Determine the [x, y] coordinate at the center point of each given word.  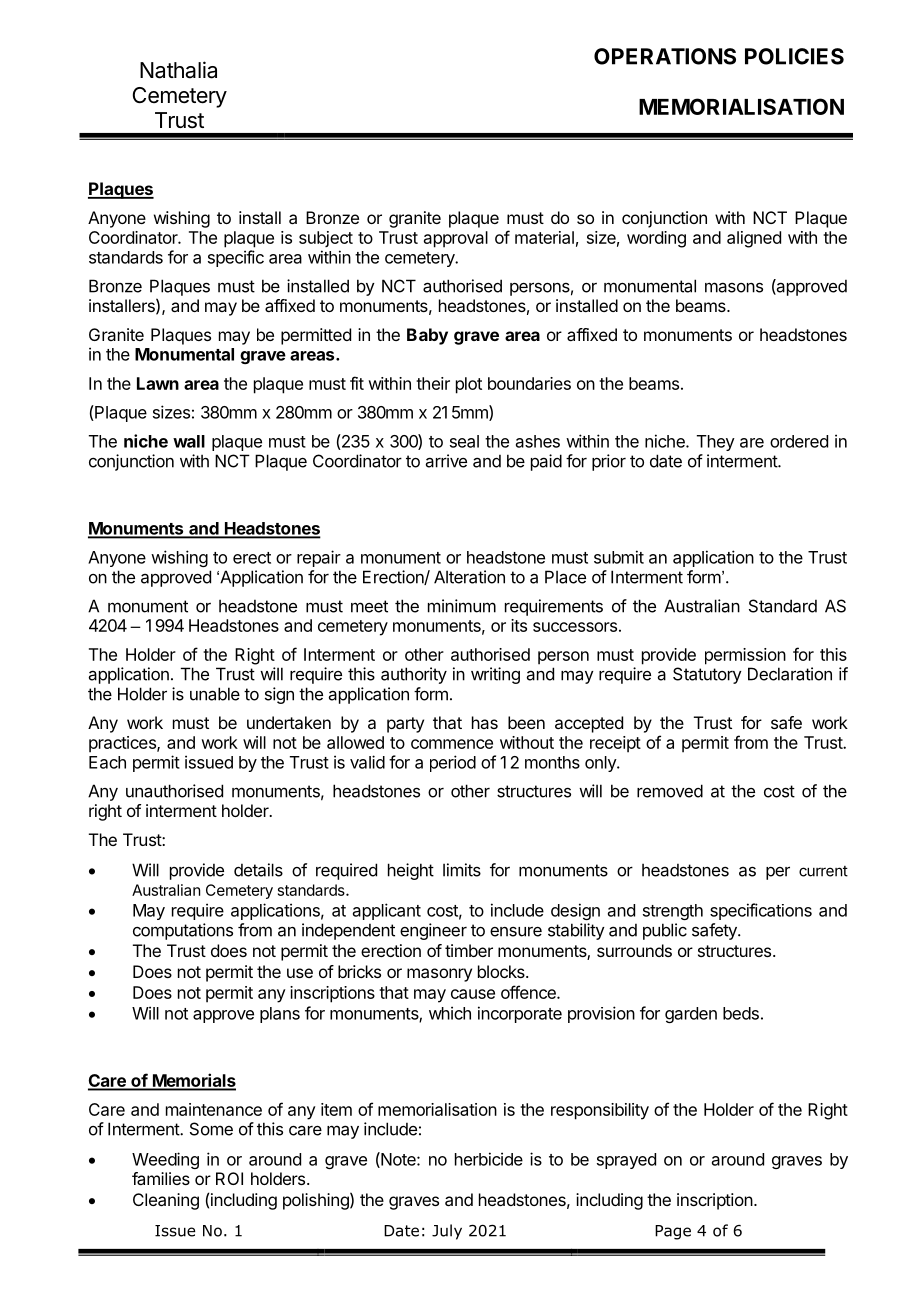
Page [673, 1232]
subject [326, 239]
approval [456, 239]
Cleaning [166, 1201]
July [447, 1232]
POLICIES [794, 56]
